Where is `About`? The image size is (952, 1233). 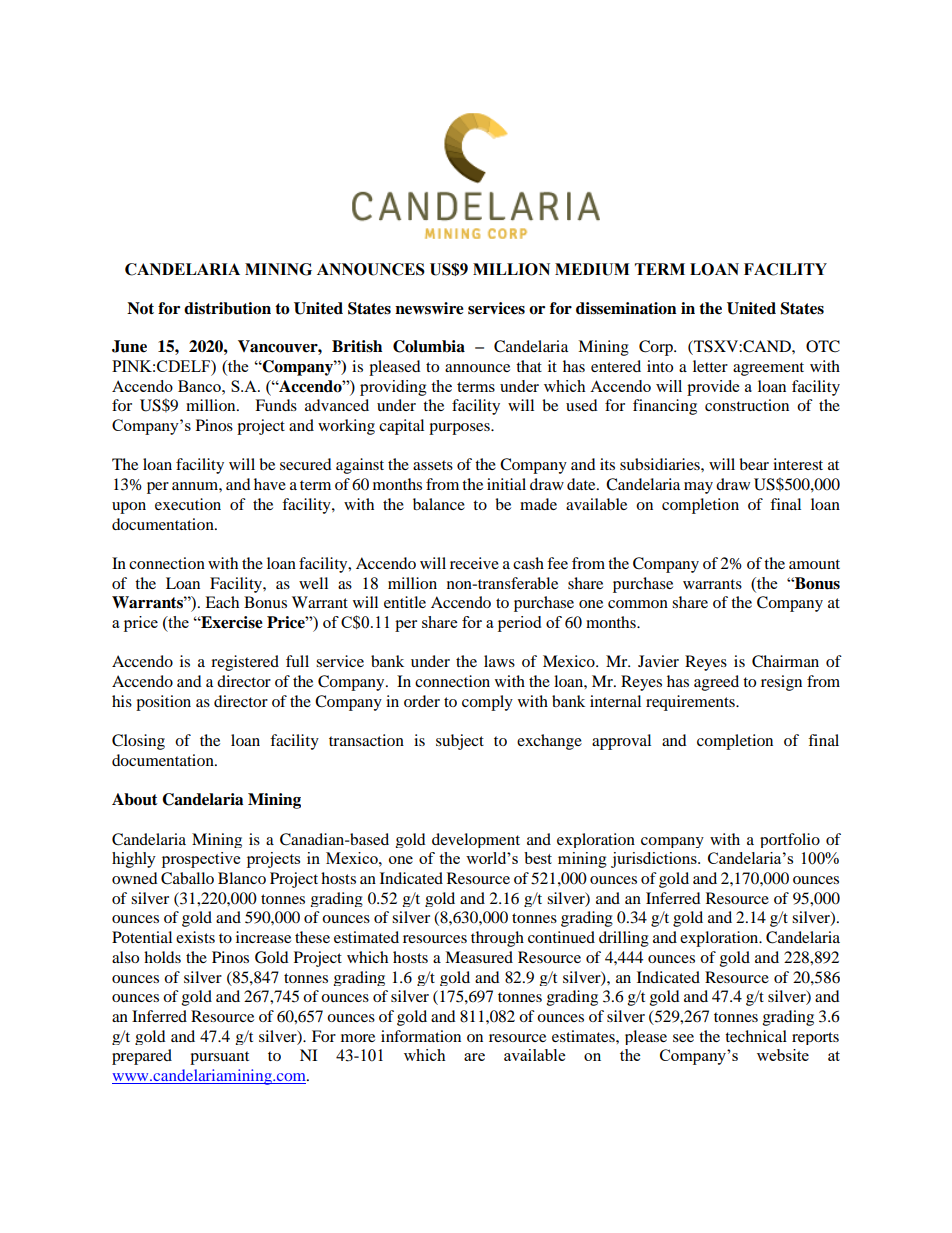 About is located at coordinates (135, 799).
